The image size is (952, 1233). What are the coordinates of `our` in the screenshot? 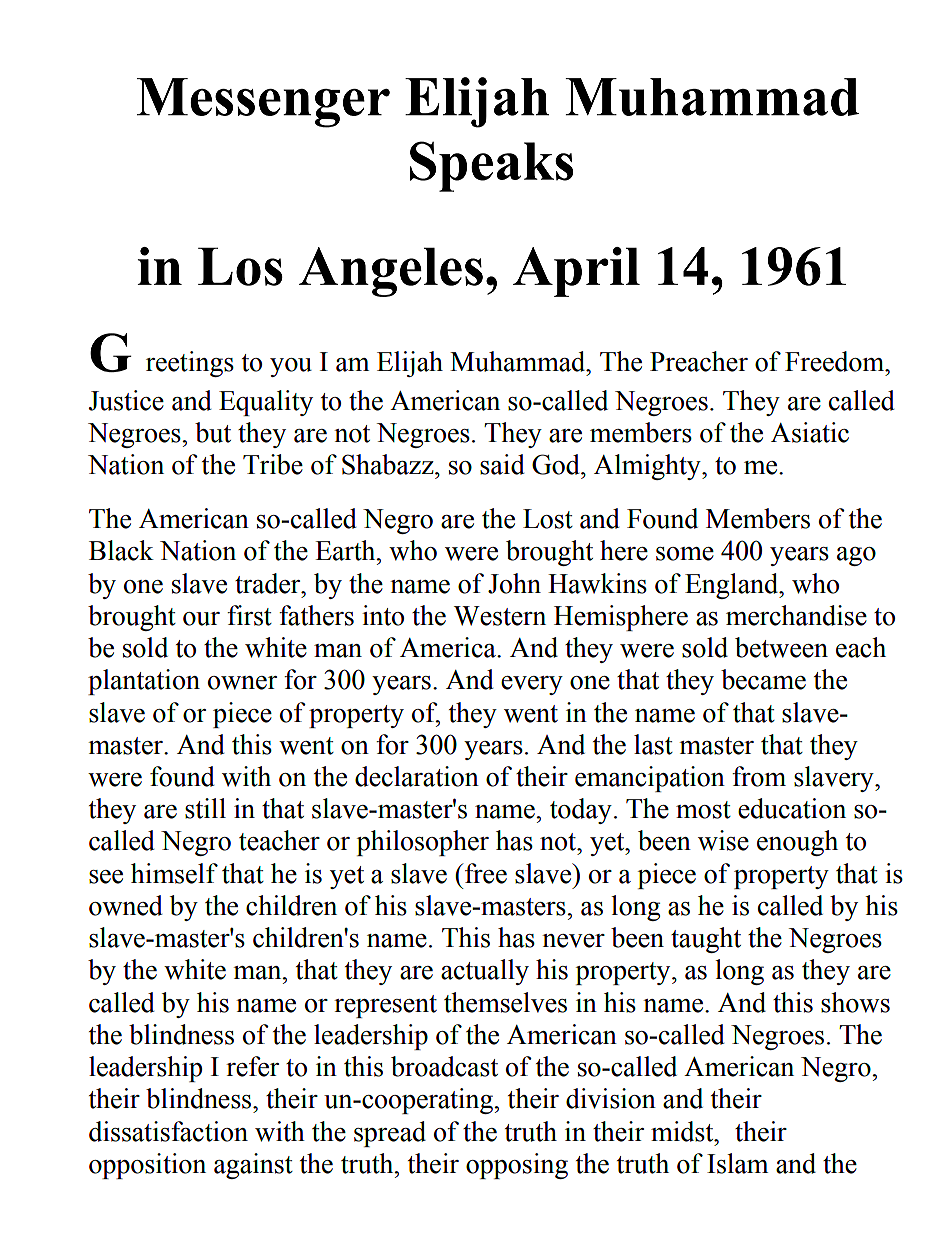 It's located at (201, 619).
